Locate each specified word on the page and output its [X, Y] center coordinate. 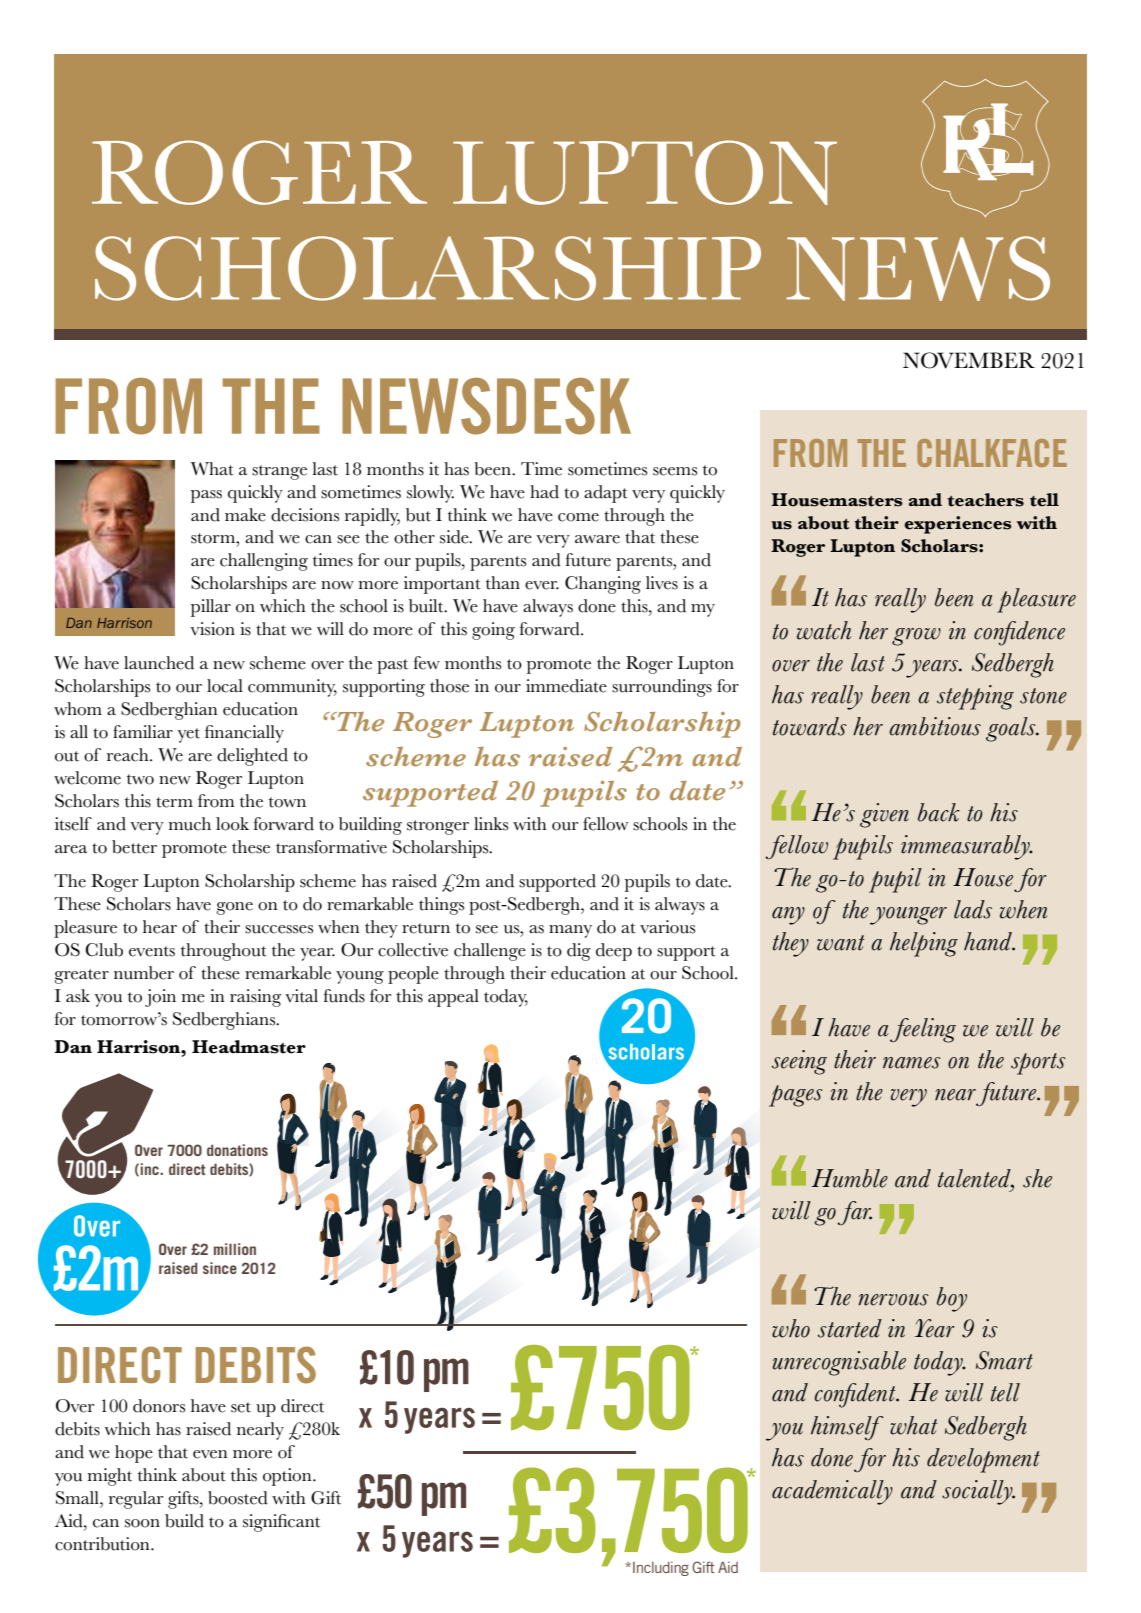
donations [237, 1150]
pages [796, 1096]
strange [279, 472]
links [491, 824]
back [939, 812]
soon [142, 1523]
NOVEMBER [969, 360]
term [174, 802]
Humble [849, 1178]
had [544, 492]
